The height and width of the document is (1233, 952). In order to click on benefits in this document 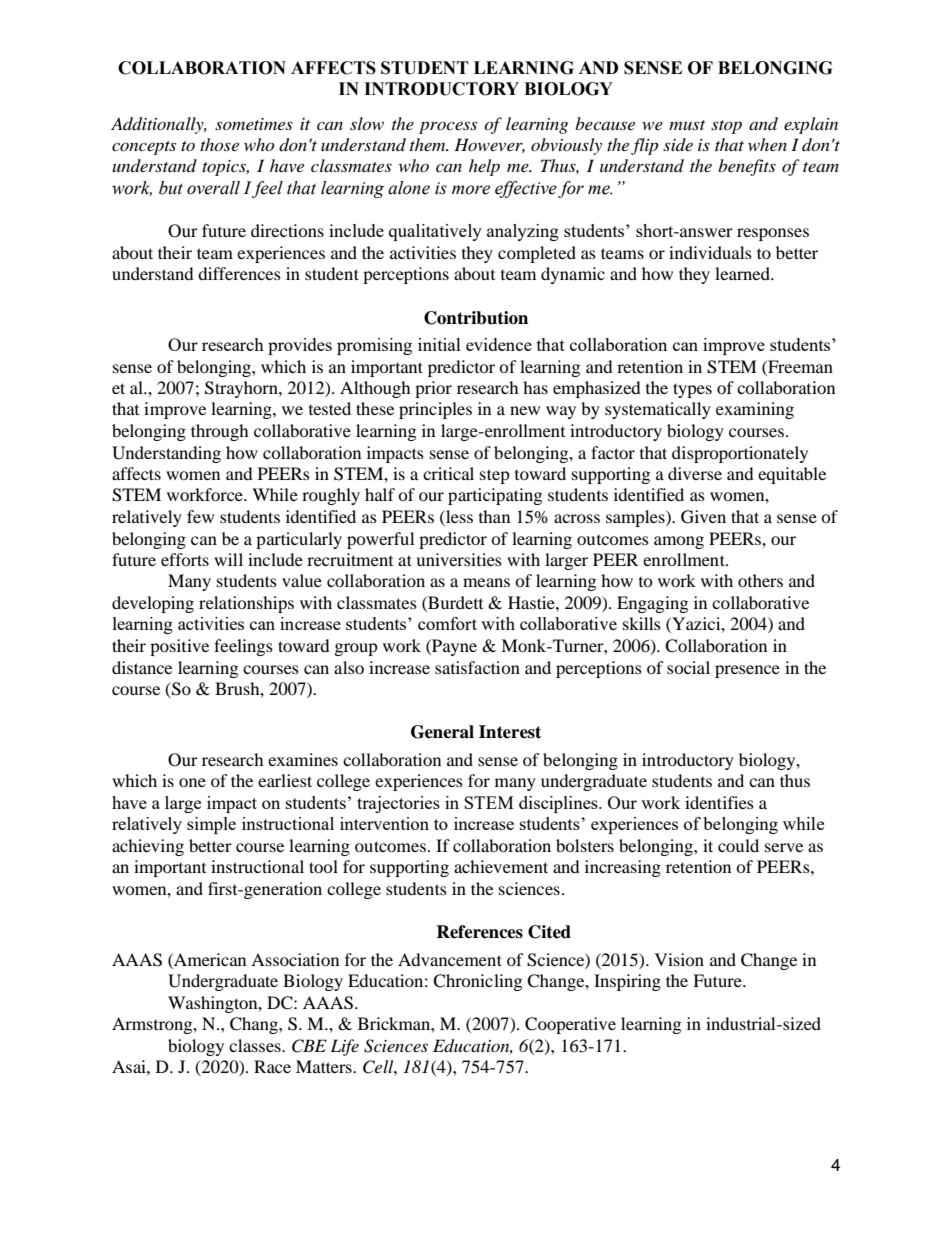, I will do `click(747, 167)`.
